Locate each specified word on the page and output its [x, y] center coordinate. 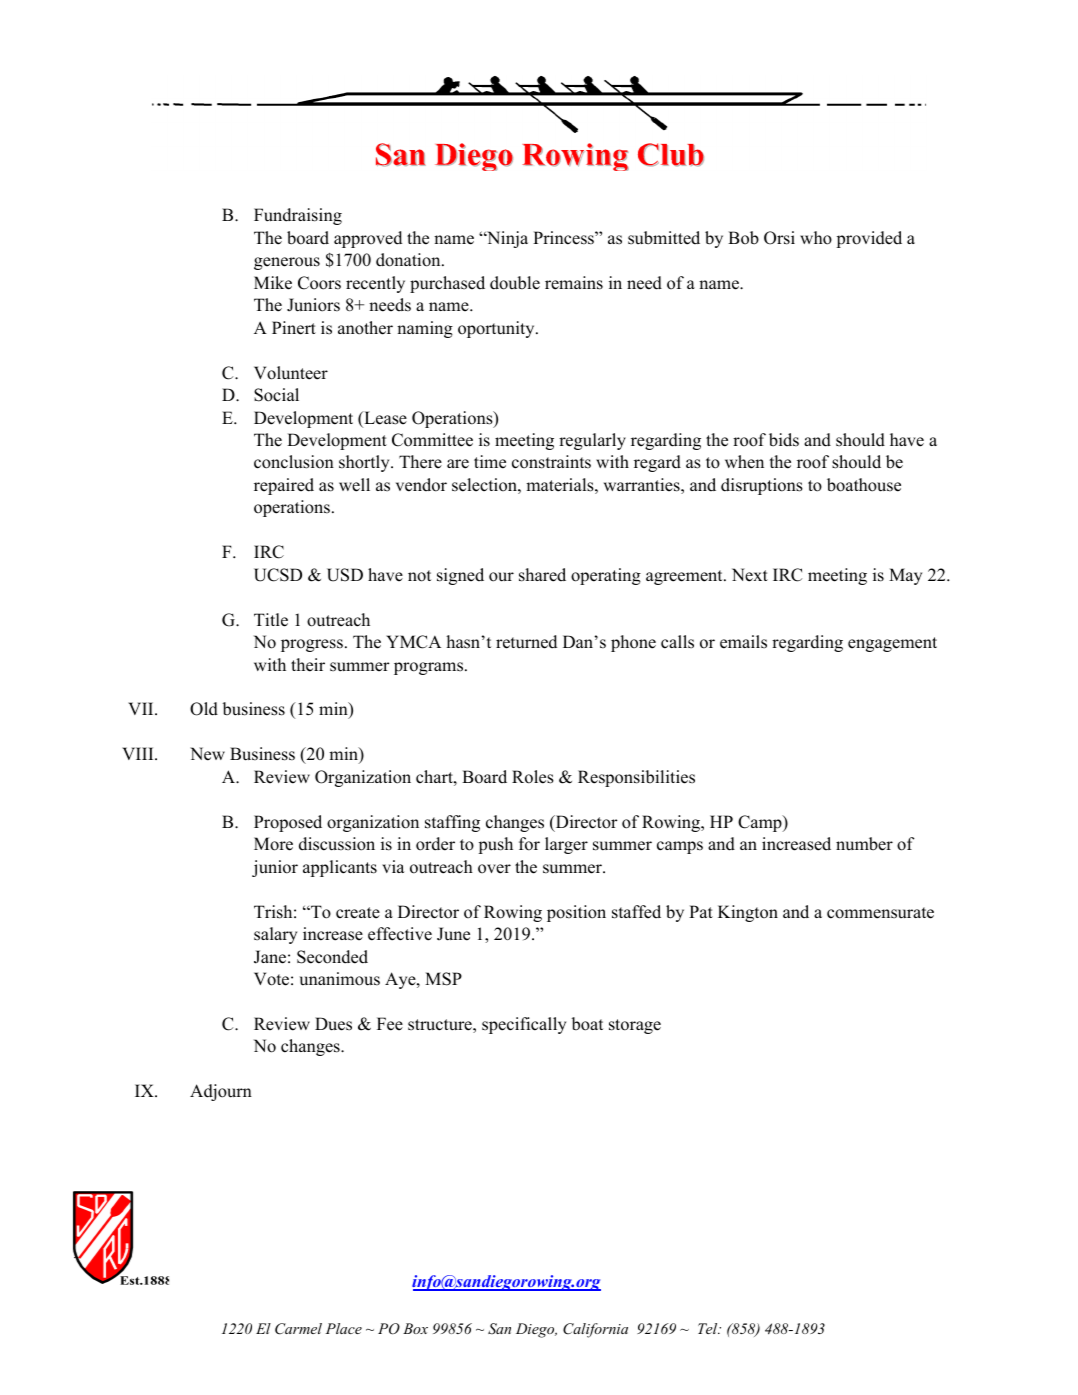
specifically [524, 1025]
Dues [333, 1024]
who [816, 238]
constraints [551, 462]
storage [635, 1026]
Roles [533, 777]
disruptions [762, 486]
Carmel [298, 1329]
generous [287, 263]
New [207, 754]
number [864, 844]
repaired [284, 486]
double [515, 283]
